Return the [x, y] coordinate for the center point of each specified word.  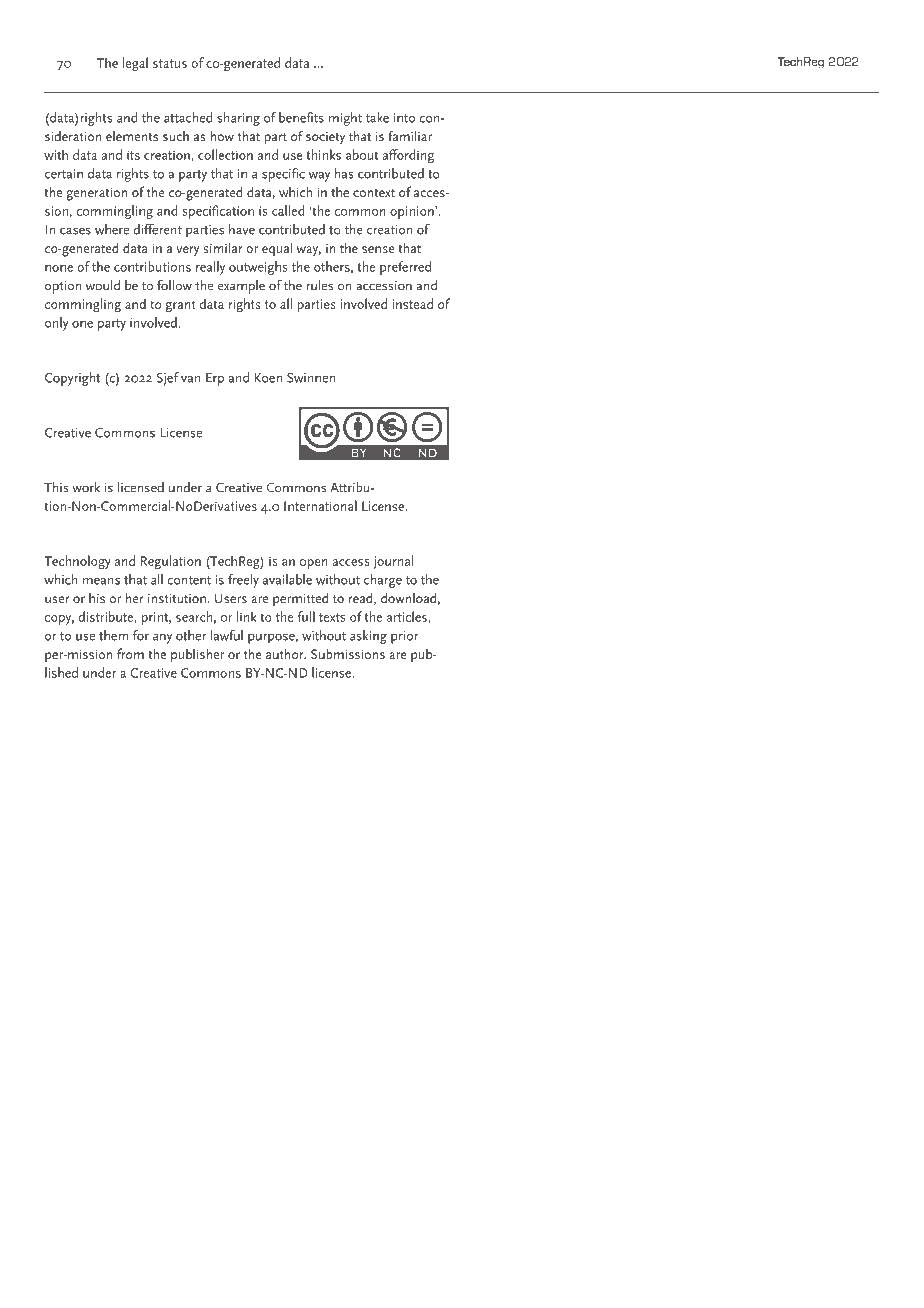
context [374, 192]
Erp [215, 379]
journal [394, 562]
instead [412, 303]
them [113, 635]
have [242, 229]
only [56, 324]
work [86, 487]
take [377, 117]
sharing [238, 119]
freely [243, 581]
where [112, 229]
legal [135, 64]
